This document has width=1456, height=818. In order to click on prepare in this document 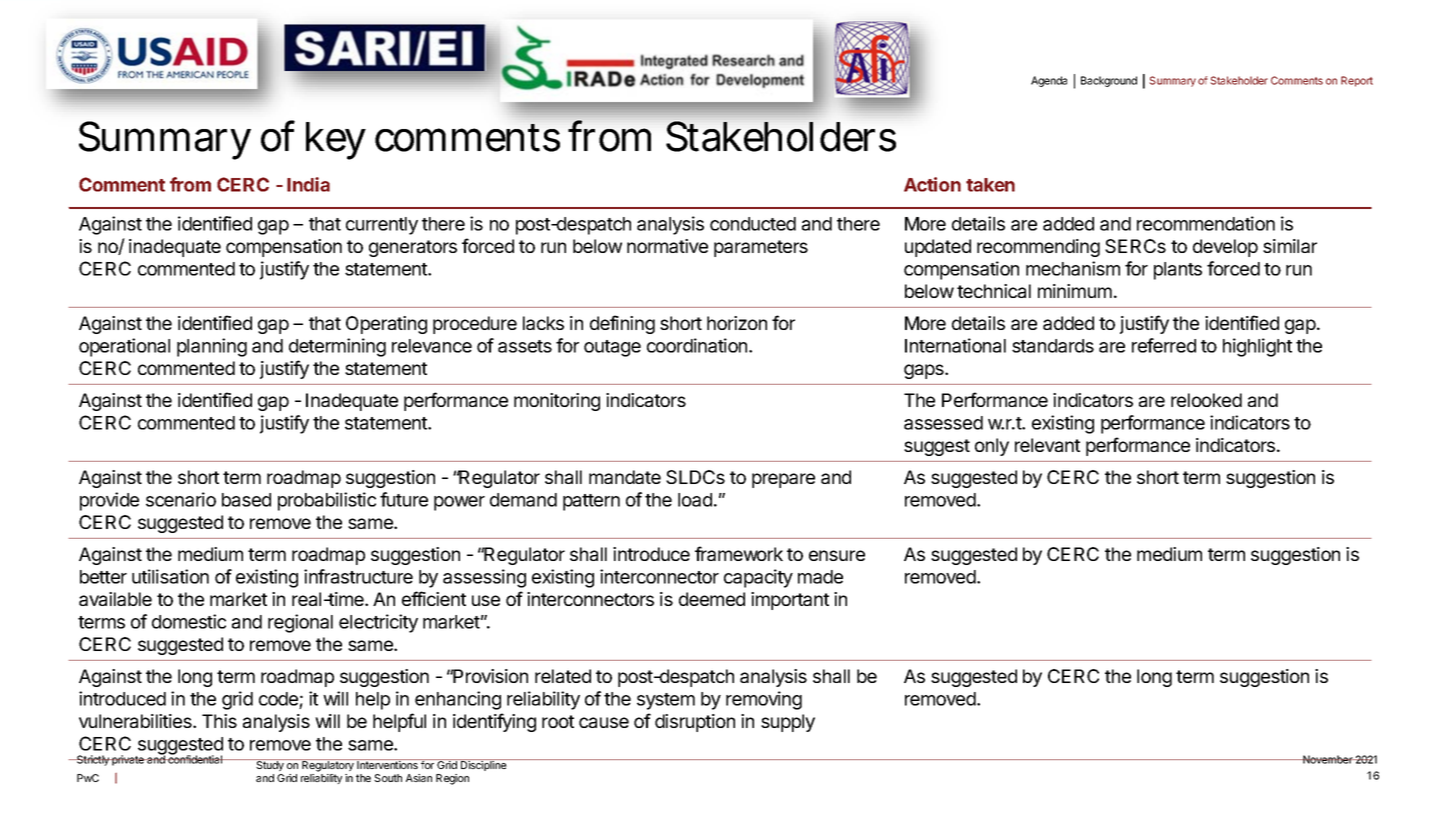, I will do `click(783, 480)`.
